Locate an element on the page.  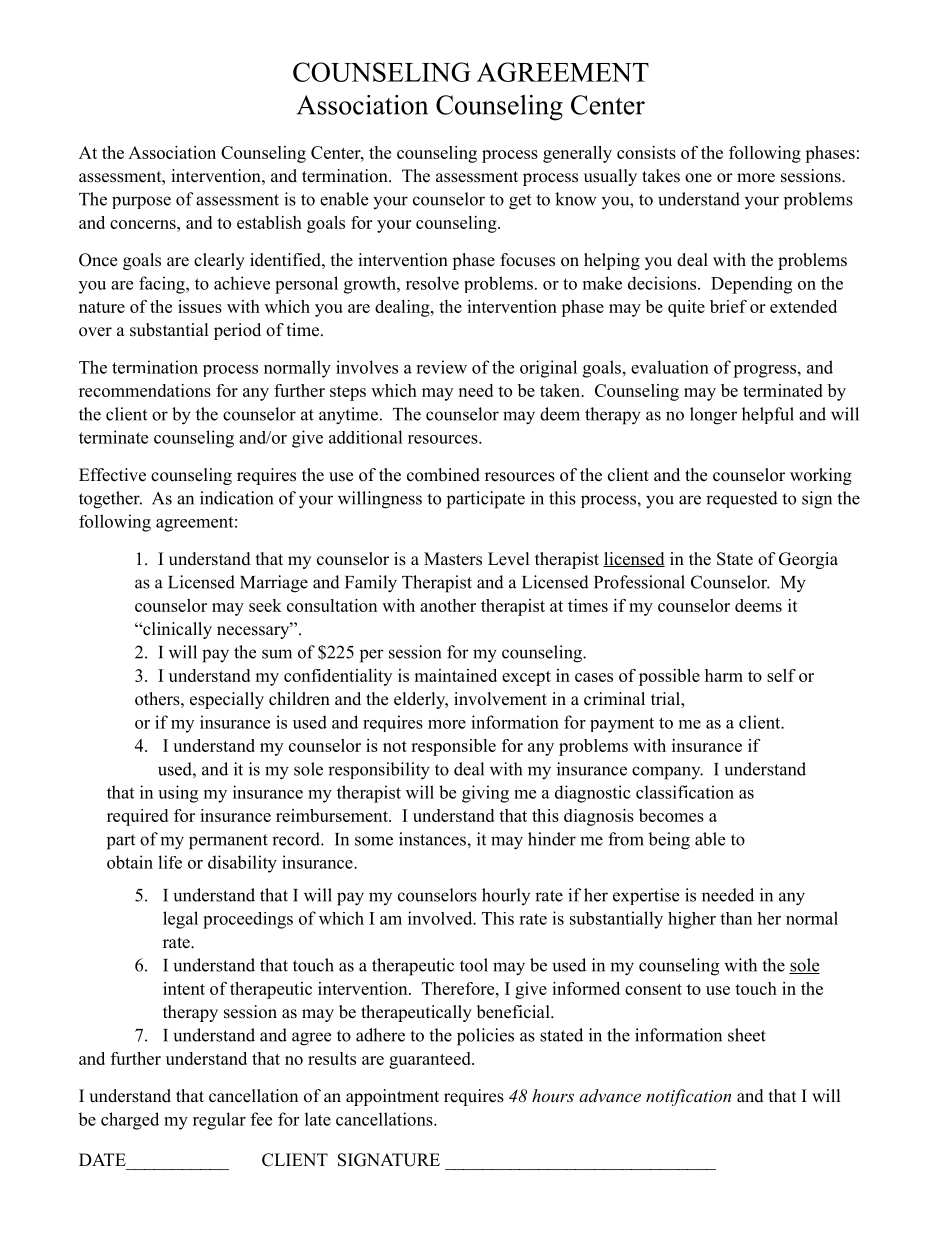
recommendations is located at coordinates (145, 390).
